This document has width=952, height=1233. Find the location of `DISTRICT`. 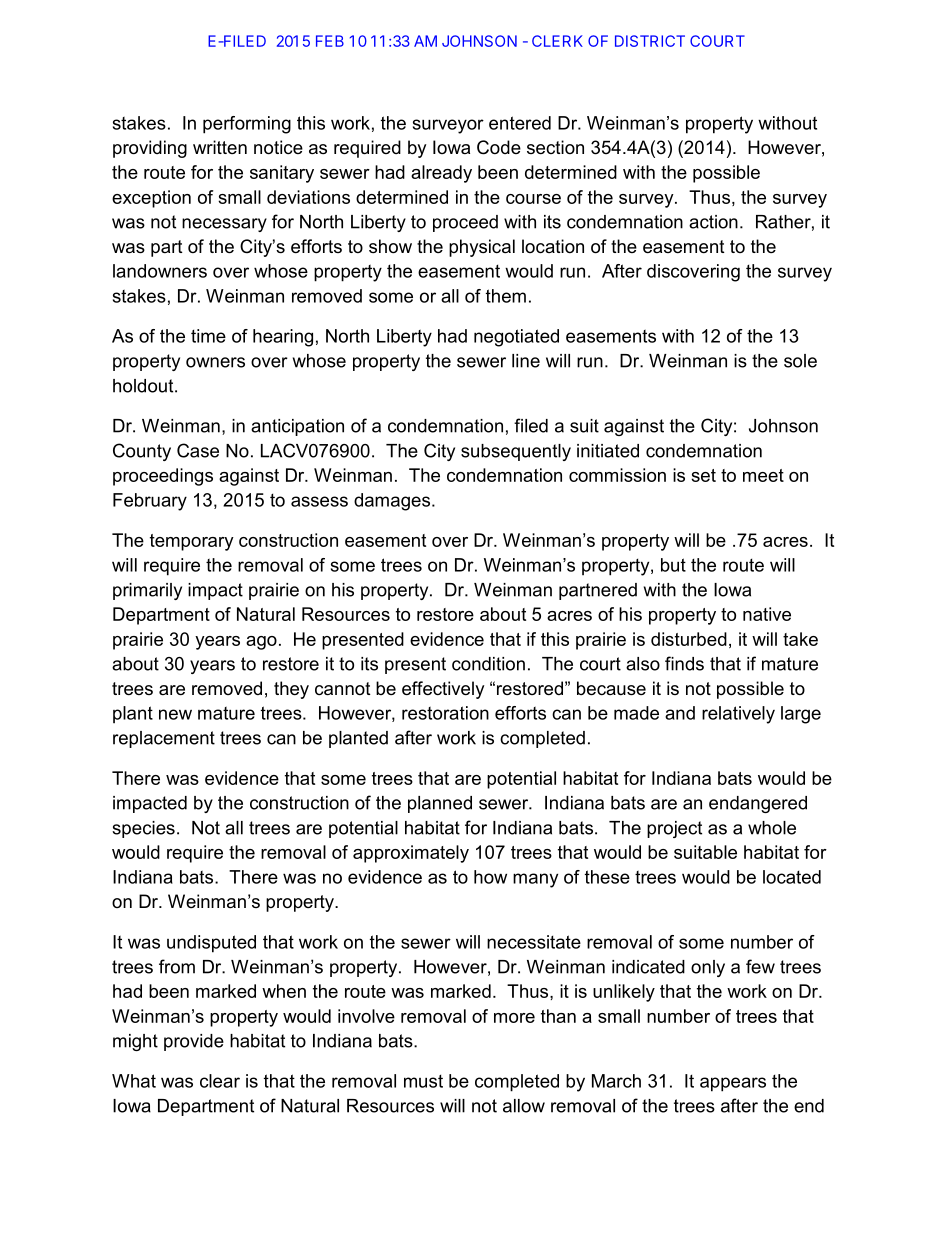

DISTRICT is located at coordinates (650, 41).
